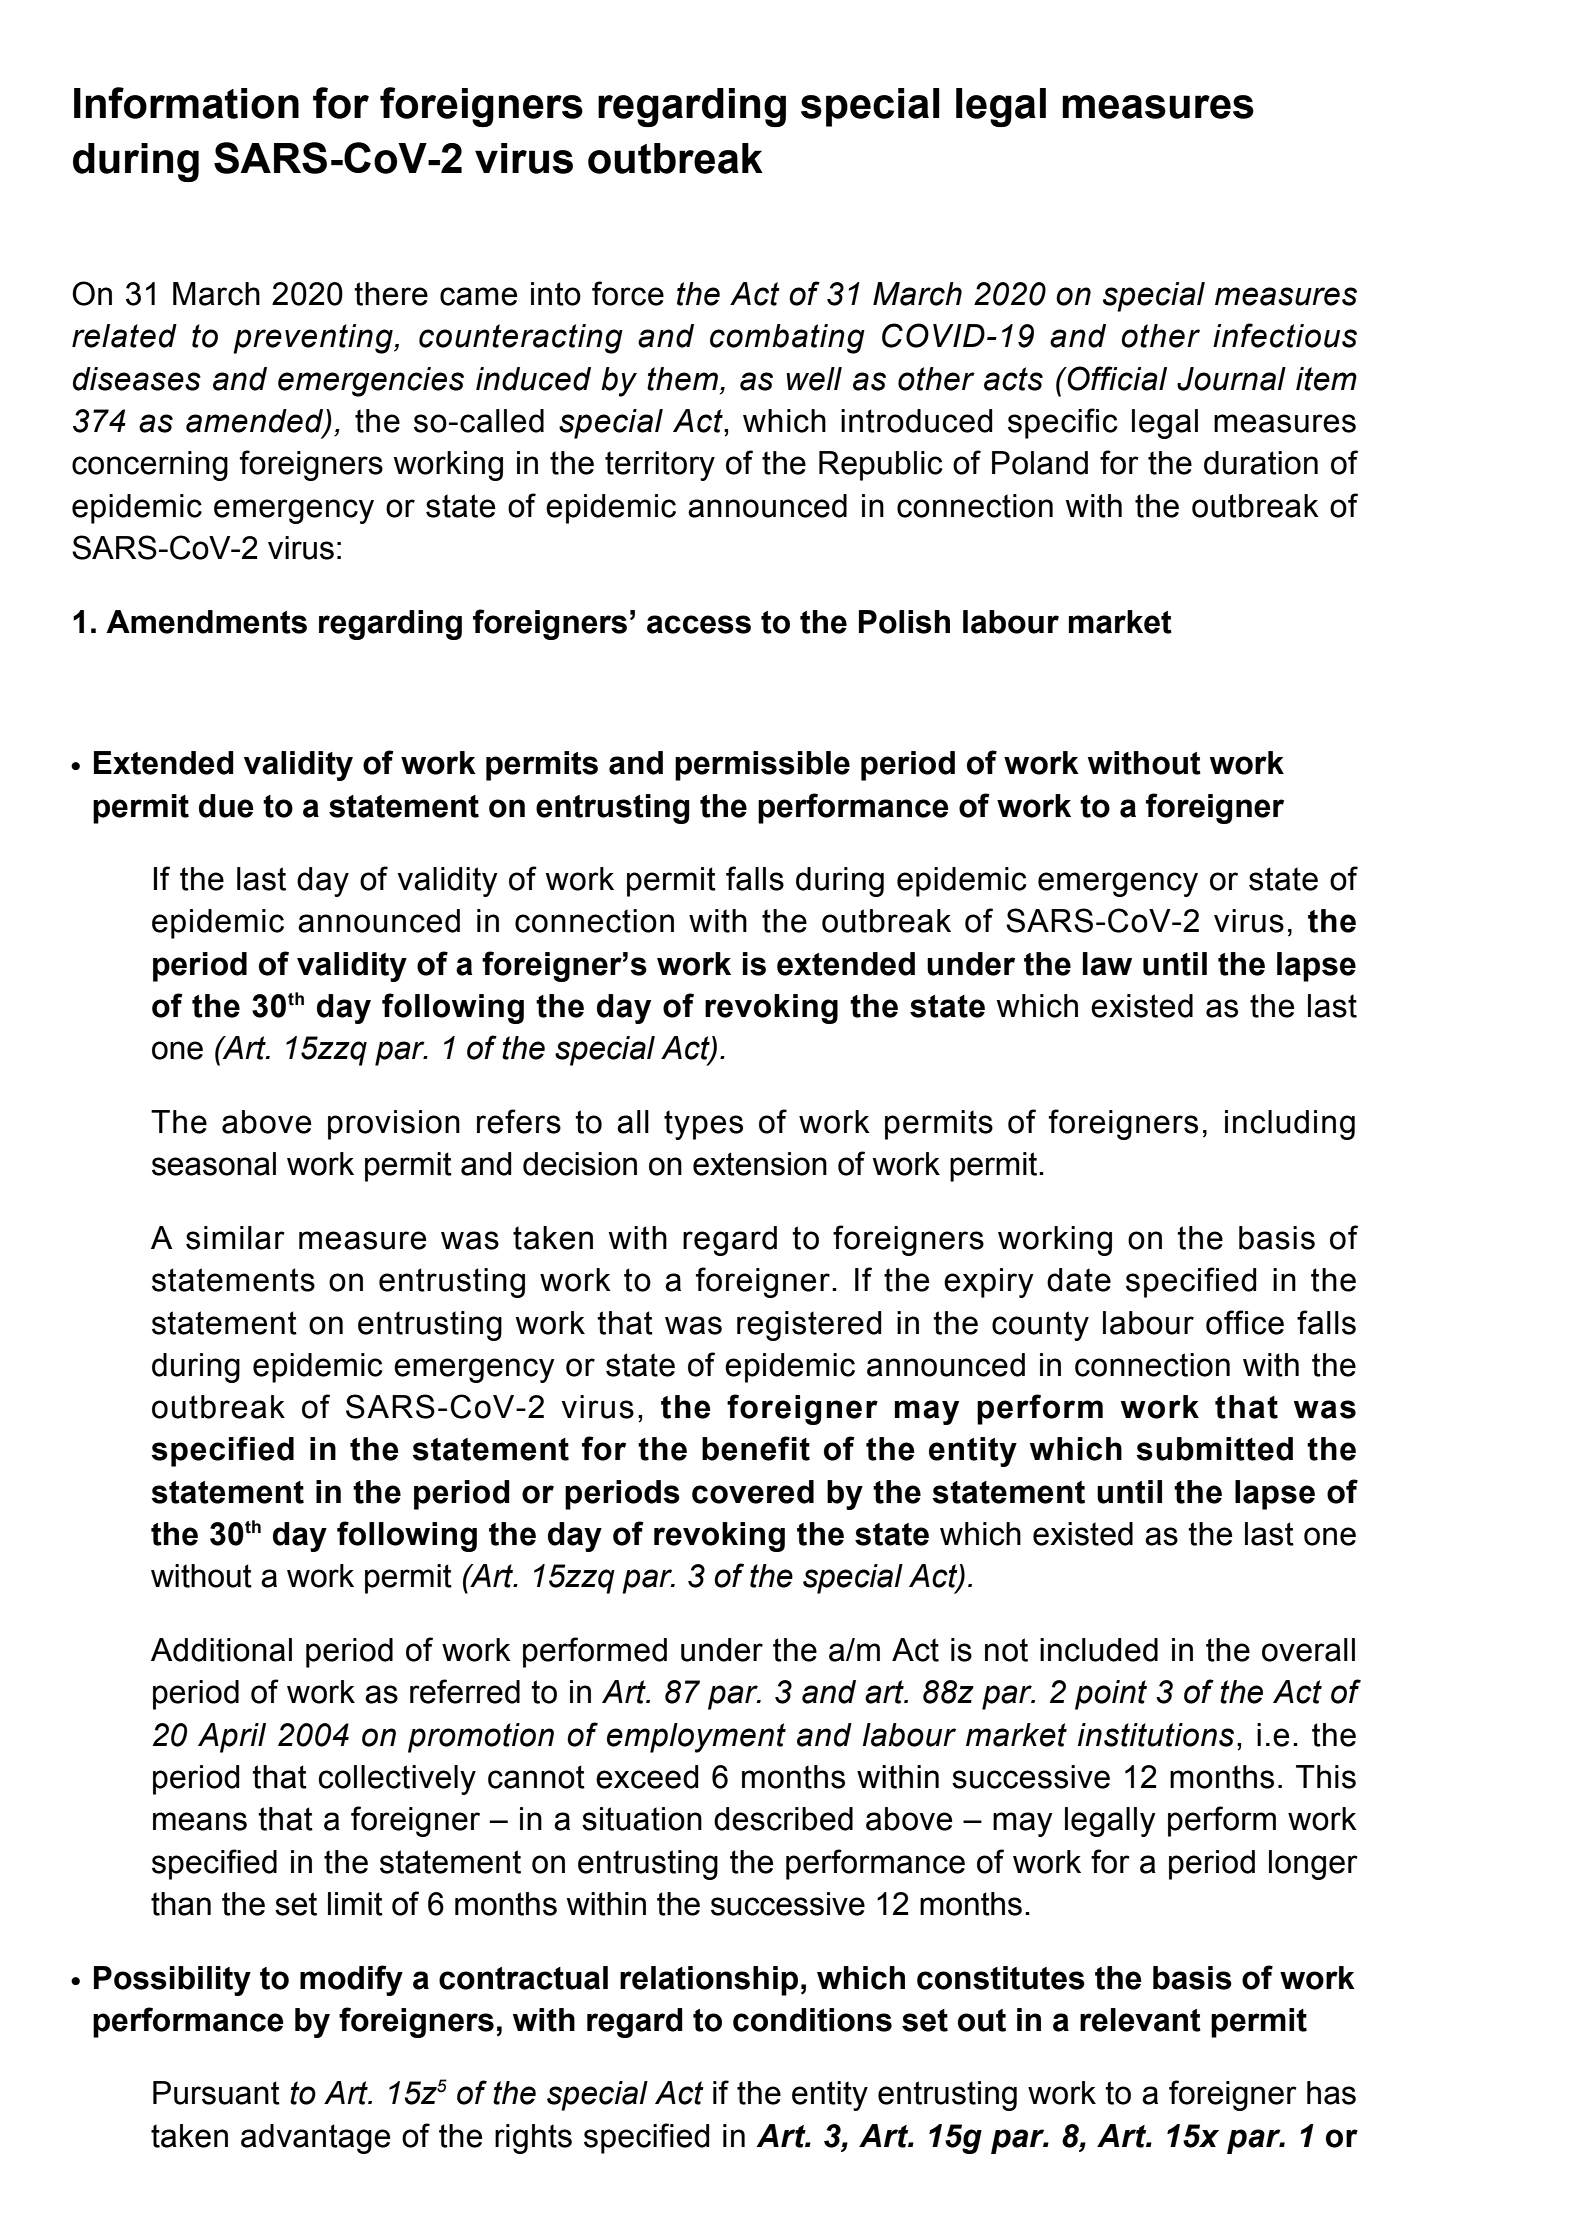 The width and height of the image is (1579, 2233). I want to click on conditions, so click(812, 2020).
